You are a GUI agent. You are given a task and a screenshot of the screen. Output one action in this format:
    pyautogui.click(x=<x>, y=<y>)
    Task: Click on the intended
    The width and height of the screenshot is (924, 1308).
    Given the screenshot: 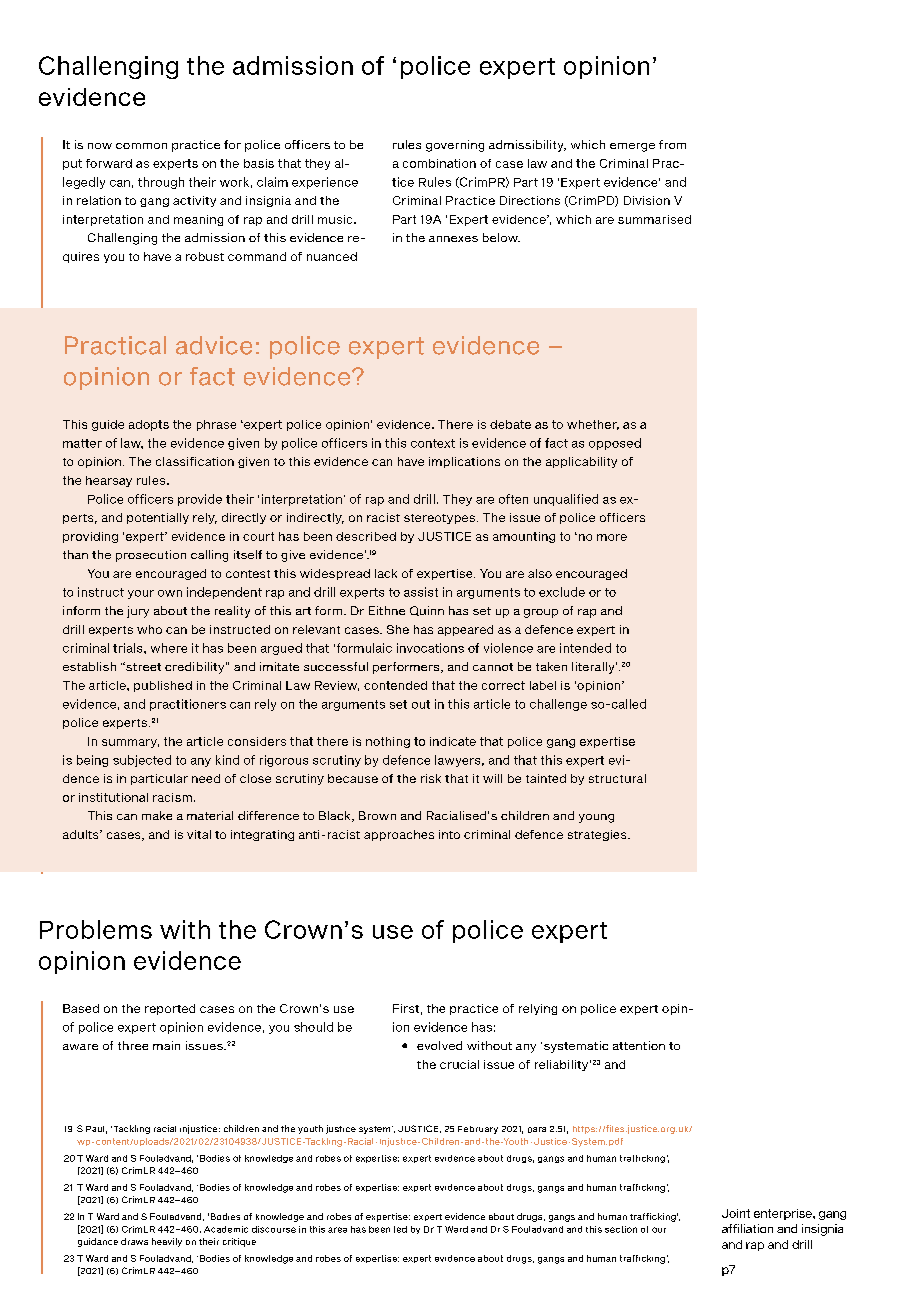 What is the action you would take?
    pyautogui.click(x=585, y=648)
